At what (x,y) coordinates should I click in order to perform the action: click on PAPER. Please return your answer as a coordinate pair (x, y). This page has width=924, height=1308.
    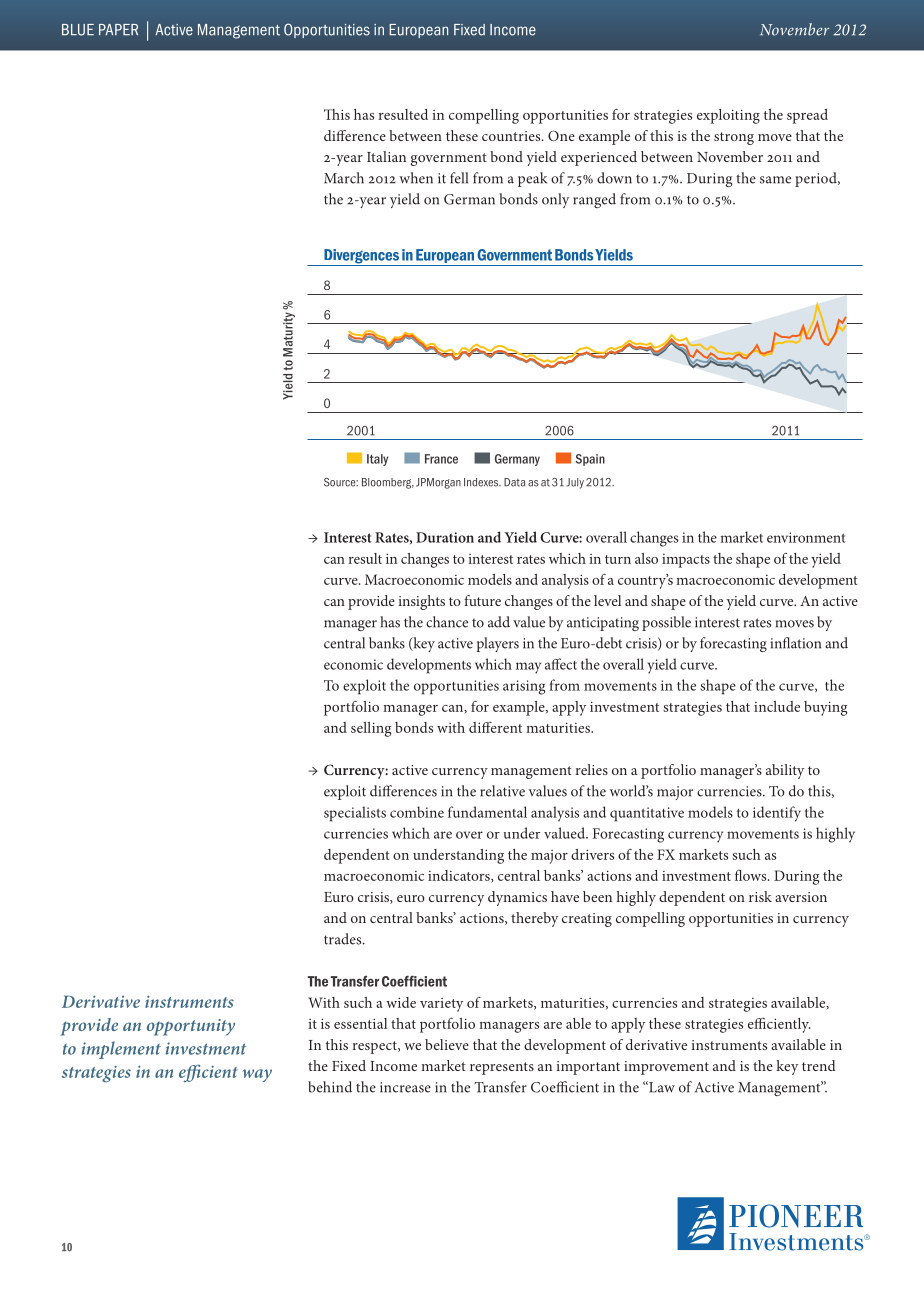
    Looking at the image, I should click on (118, 29).
